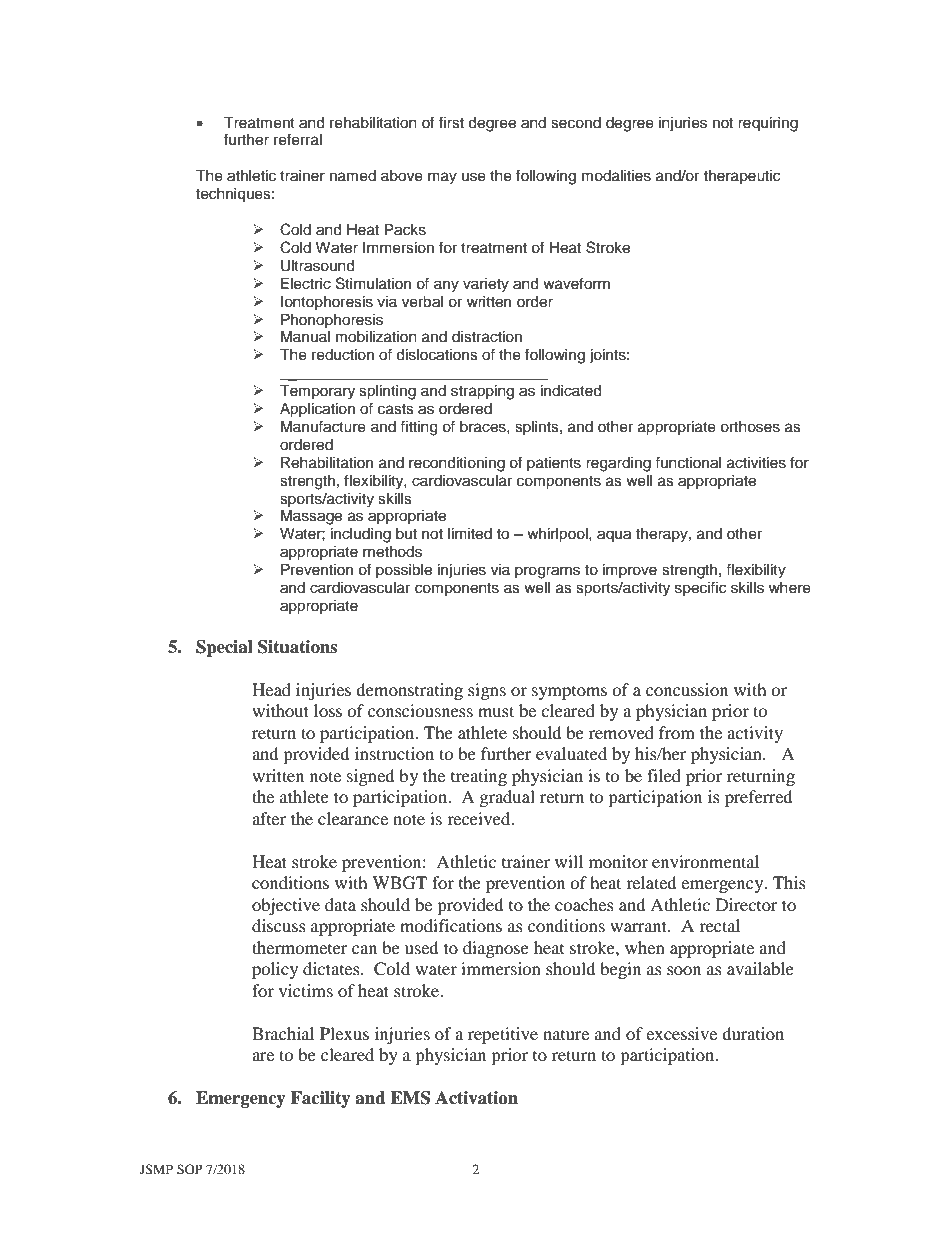 The width and height of the document is (952, 1233). I want to click on specific, so click(700, 588).
